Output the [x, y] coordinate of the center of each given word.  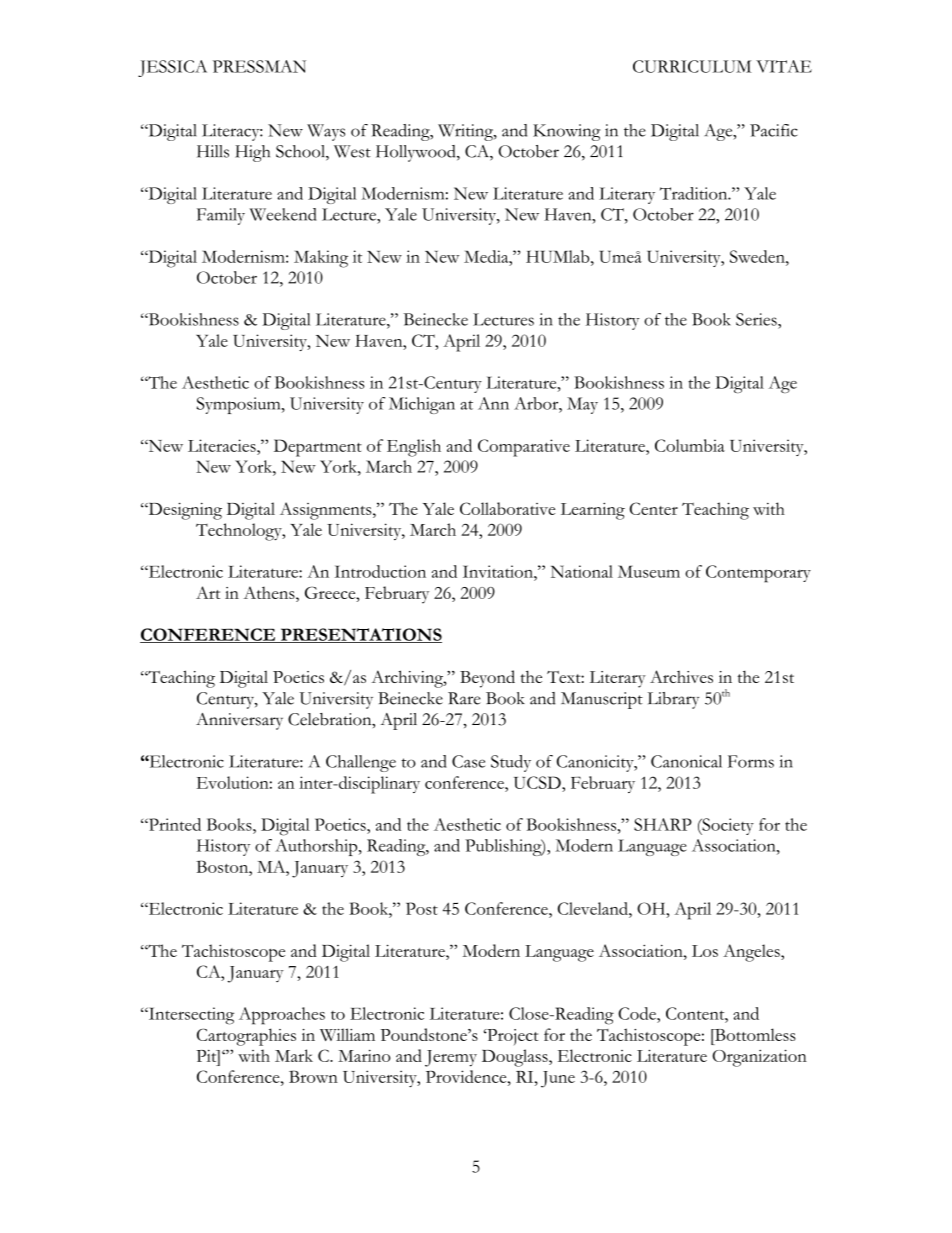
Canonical [686, 761]
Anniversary [239, 721]
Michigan [422, 405]
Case [468, 761]
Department [318, 448]
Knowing [566, 132]
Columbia [690, 445]
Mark [294, 1055]
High [252, 153]
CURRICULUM [692, 66]
